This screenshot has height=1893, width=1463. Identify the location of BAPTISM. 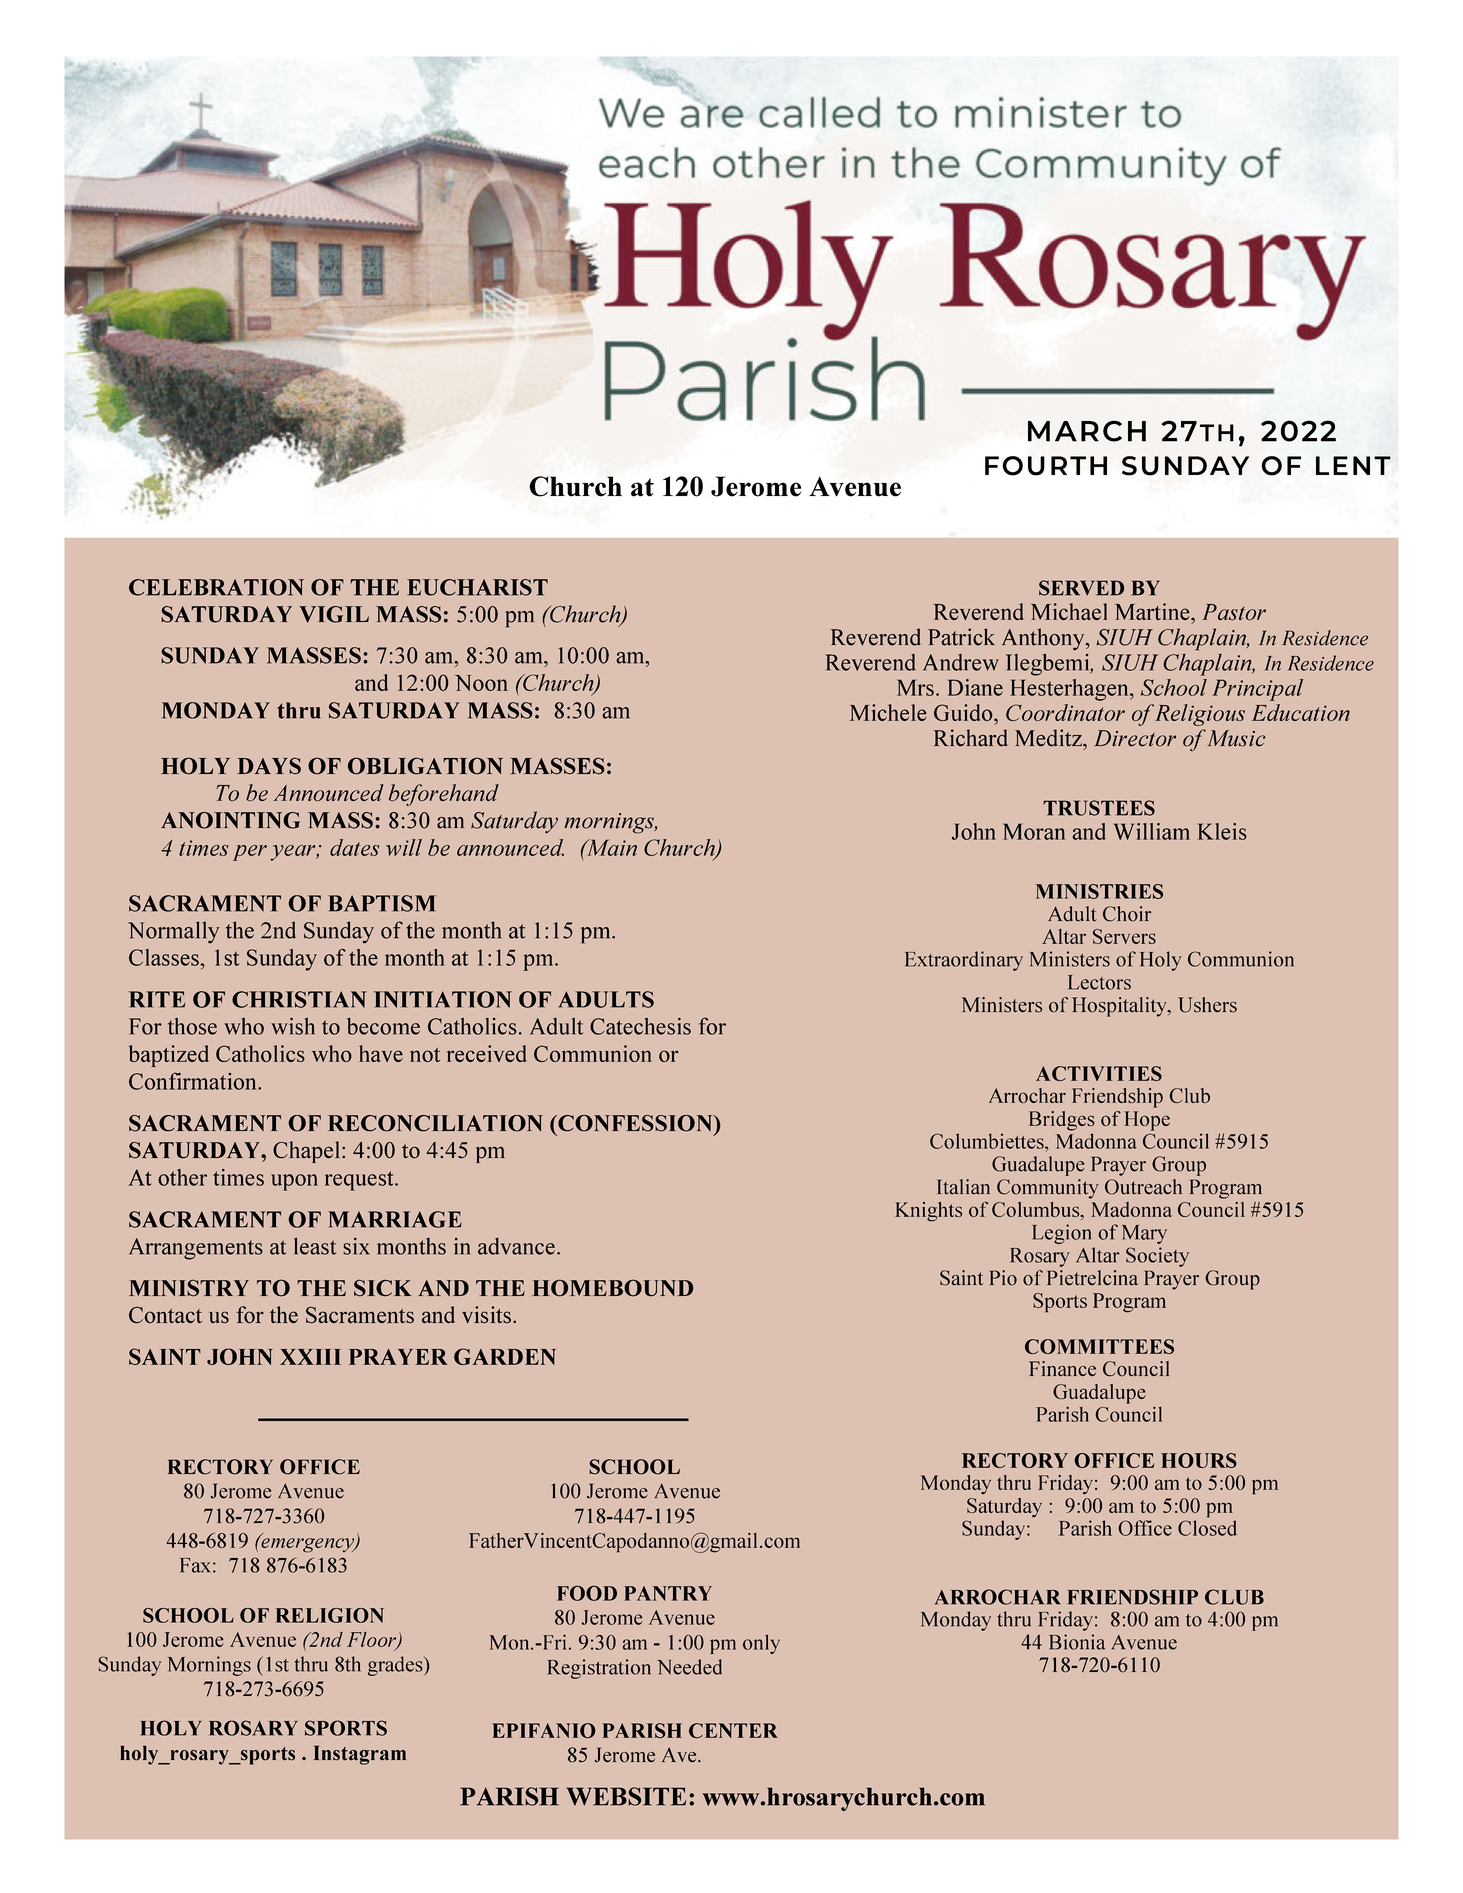
(382, 903).
